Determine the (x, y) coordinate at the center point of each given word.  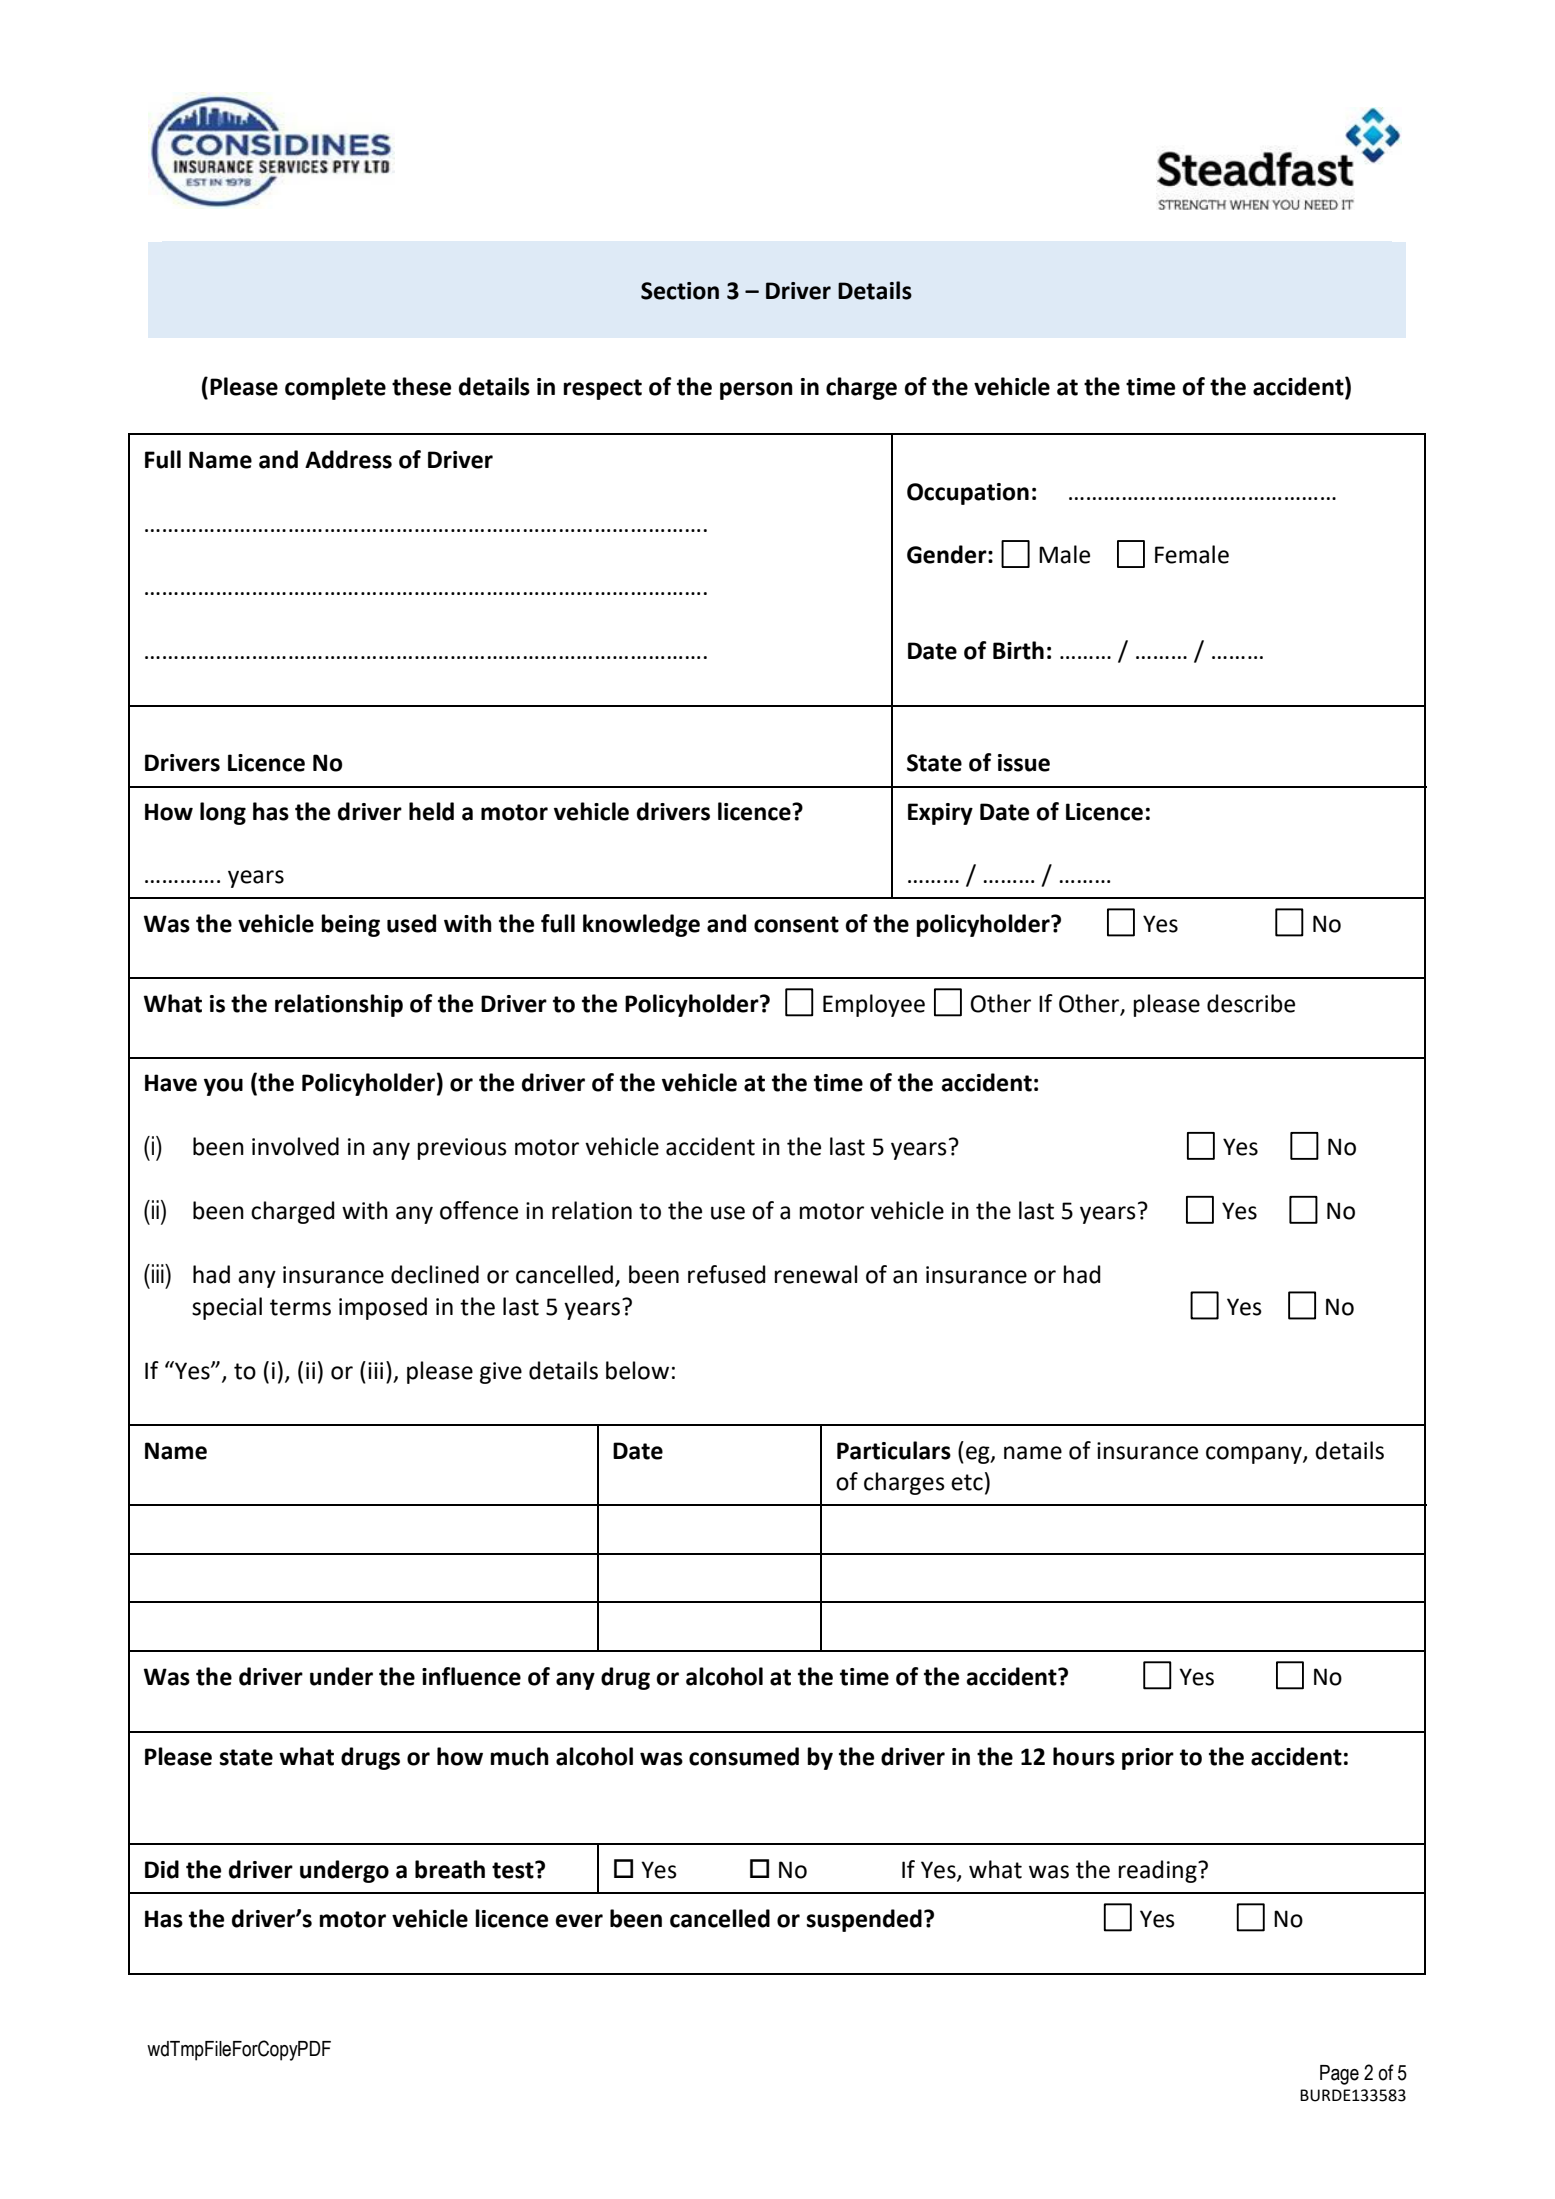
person (756, 391)
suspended (864, 1920)
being (350, 925)
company (1255, 1455)
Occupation (968, 494)
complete (335, 388)
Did (162, 1869)
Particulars (894, 1450)
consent (796, 924)
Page (1339, 2075)
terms (300, 1307)
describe (1251, 1003)
